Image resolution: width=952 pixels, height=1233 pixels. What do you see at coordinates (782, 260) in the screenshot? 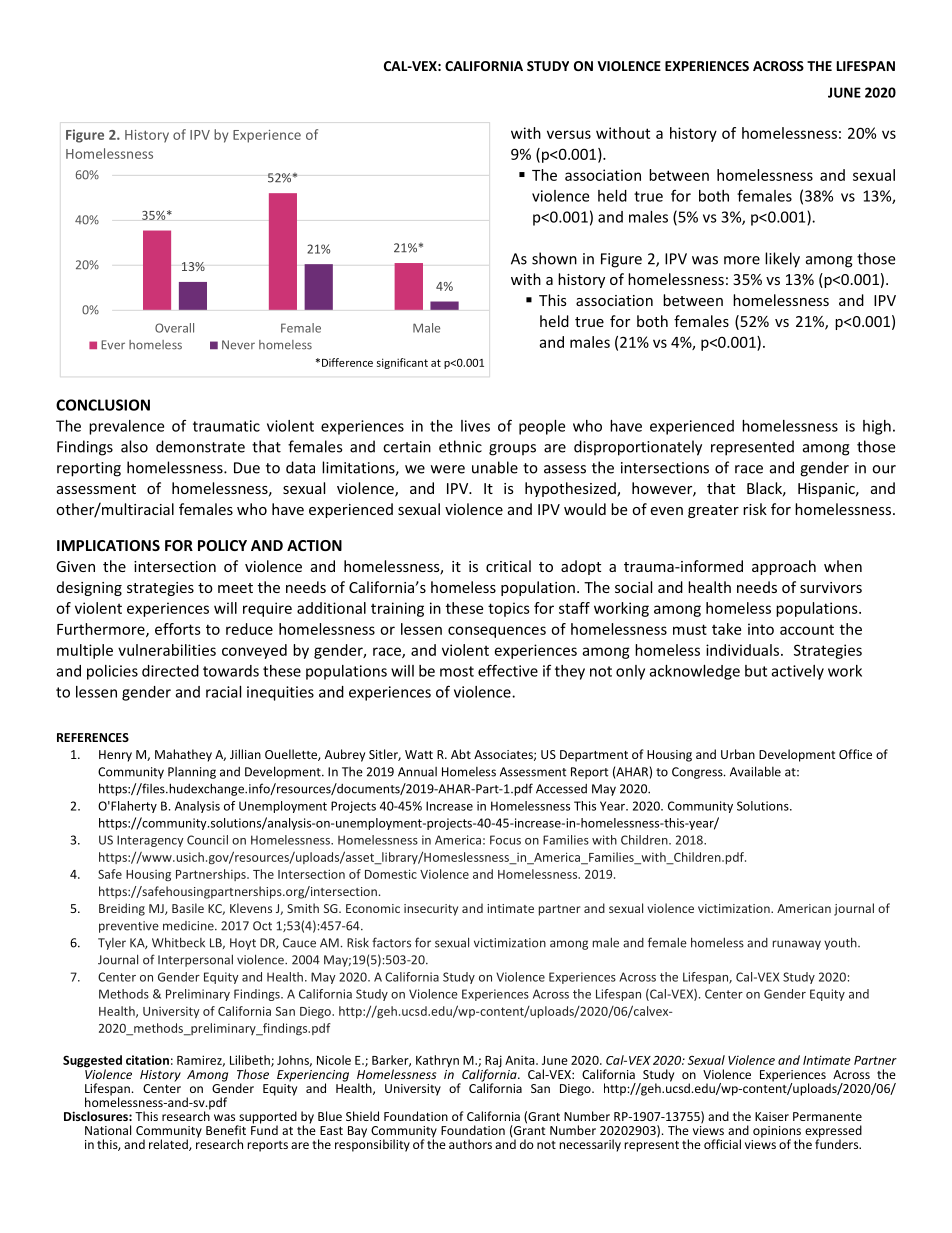
I see `likely` at bounding box center [782, 260].
